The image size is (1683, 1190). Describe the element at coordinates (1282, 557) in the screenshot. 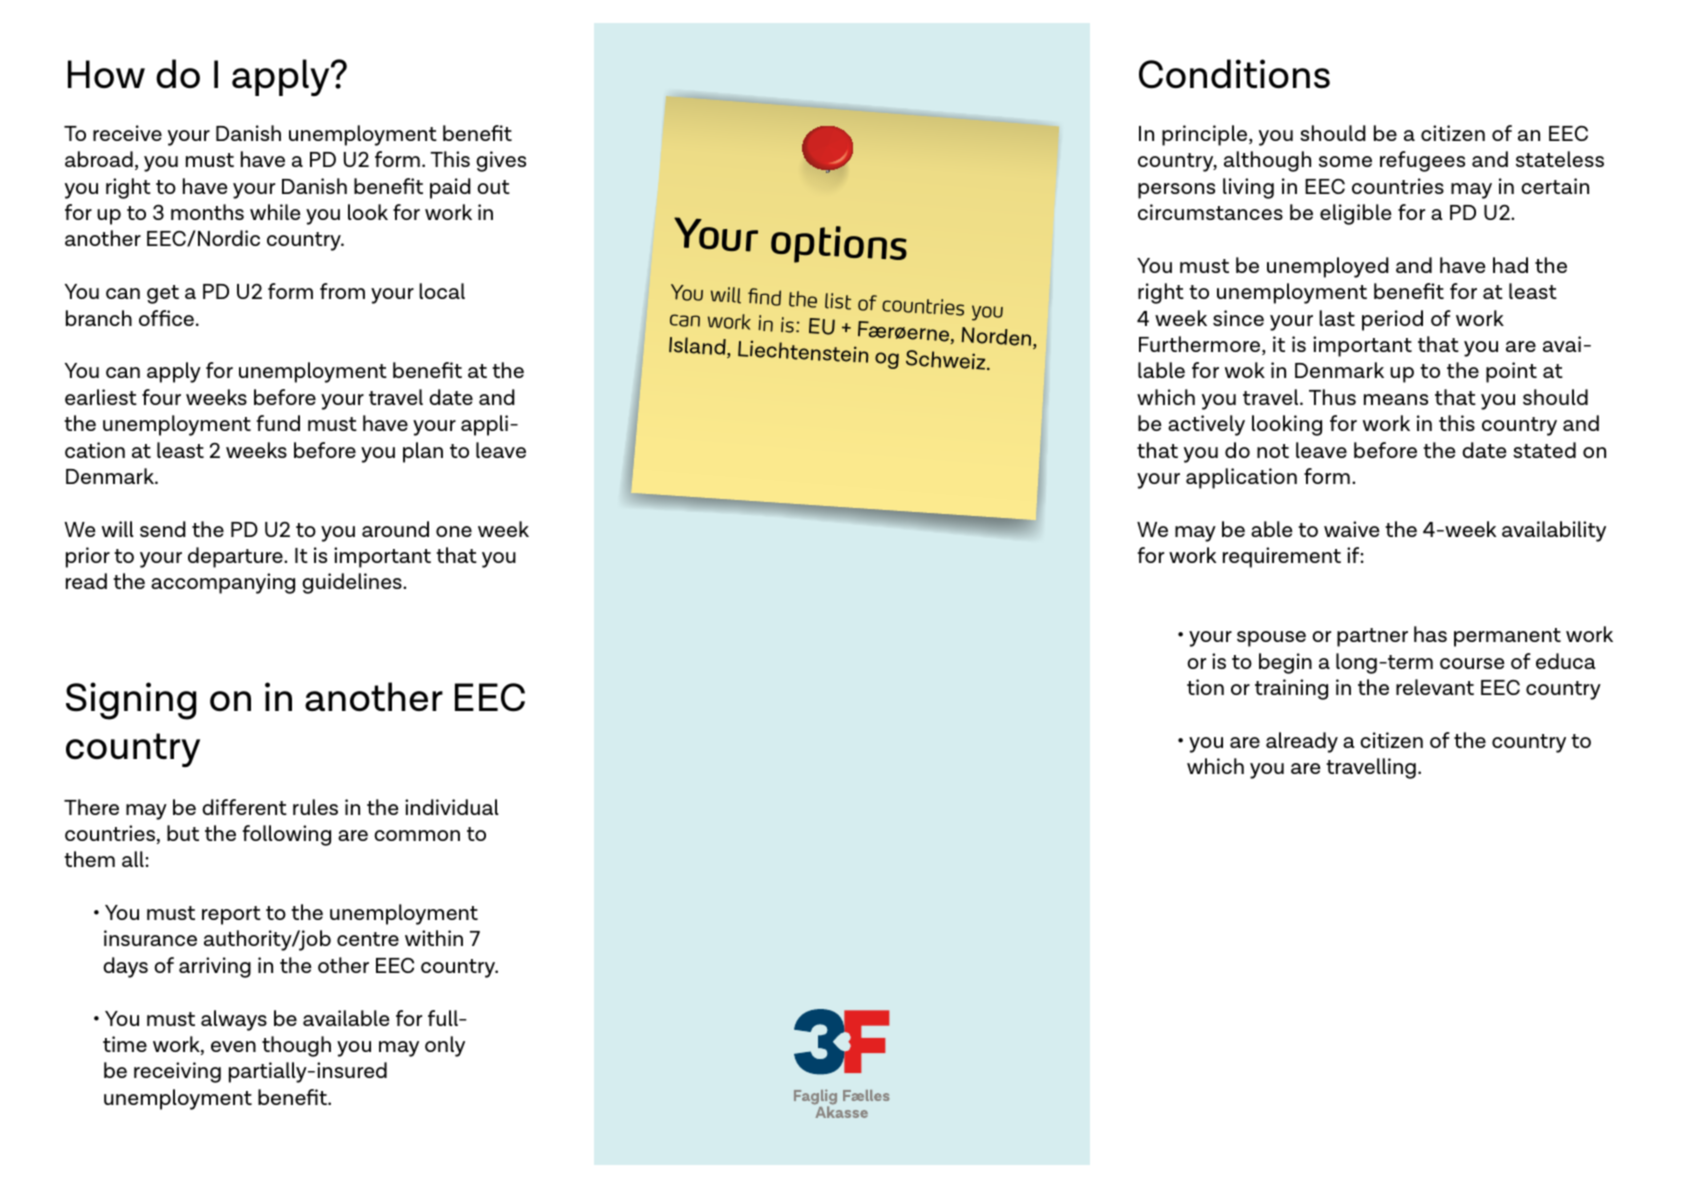

I see `requirement` at that location.
